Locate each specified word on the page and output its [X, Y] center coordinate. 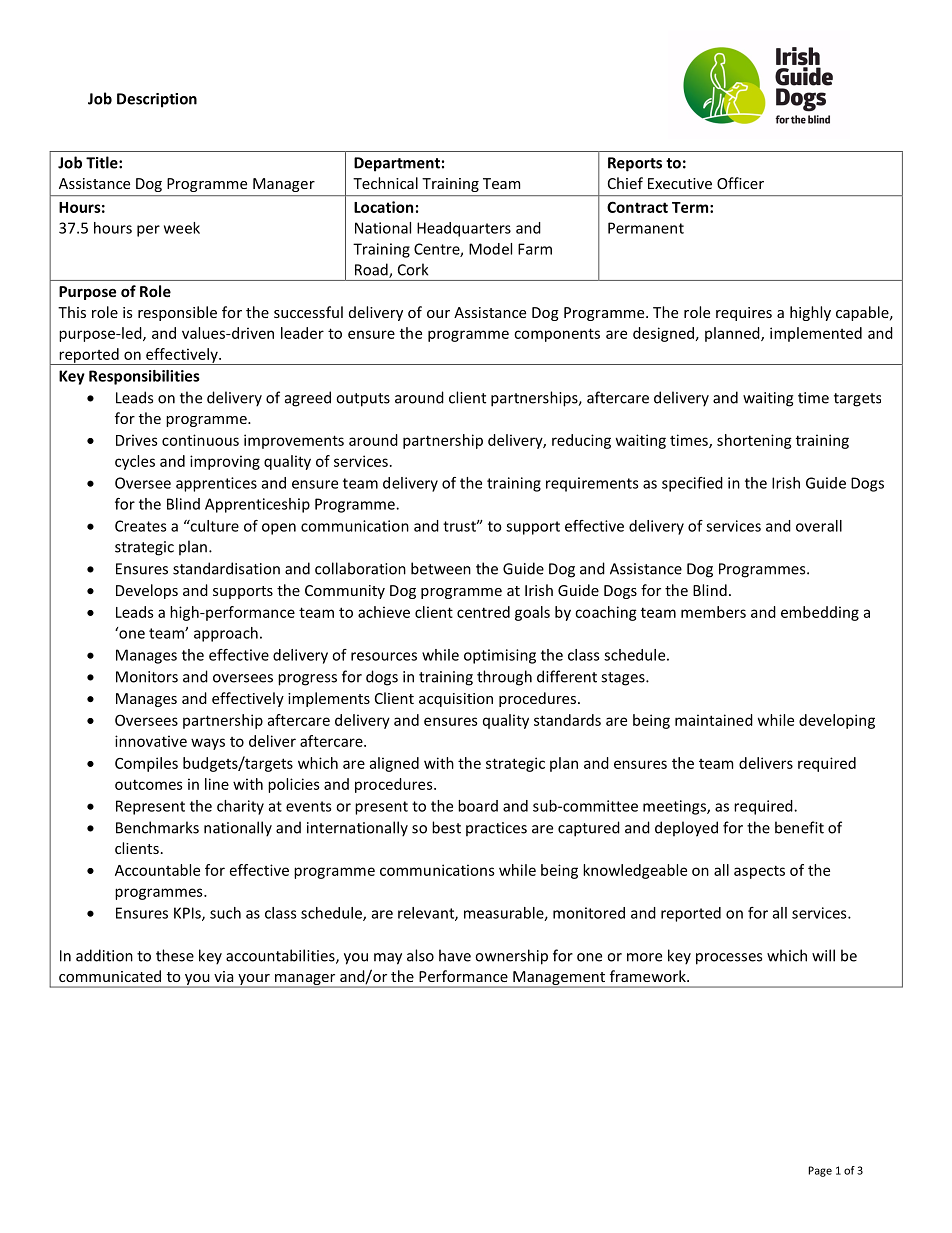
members [713, 612]
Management [559, 979]
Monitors [147, 677]
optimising [500, 656]
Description [157, 100]
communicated [110, 976]
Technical [385, 183]
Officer [740, 183]
